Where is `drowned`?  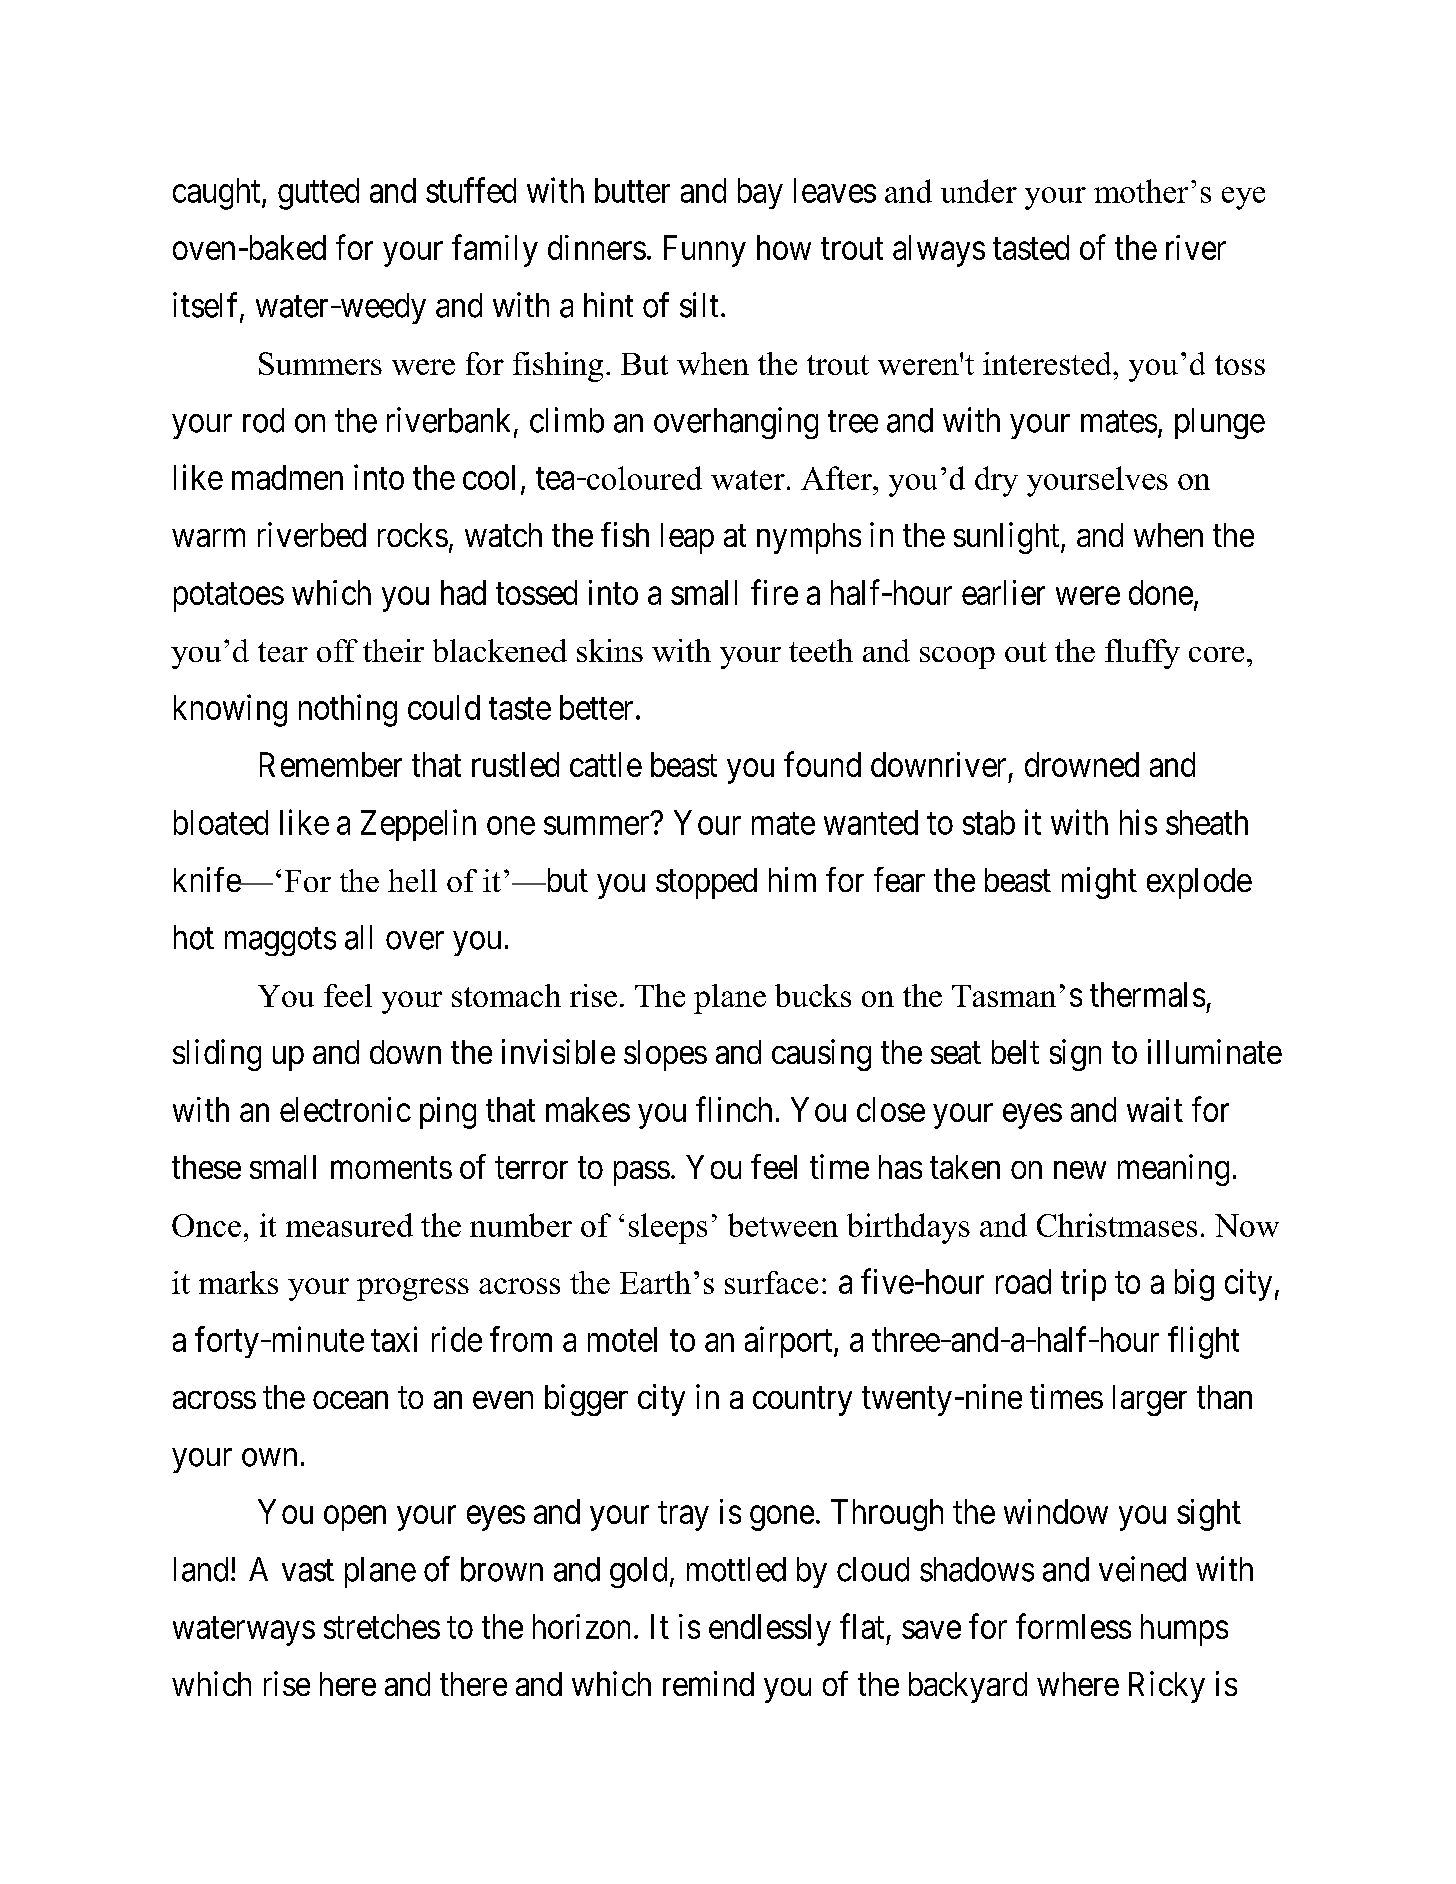
drowned is located at coordinates (1082, 764).
